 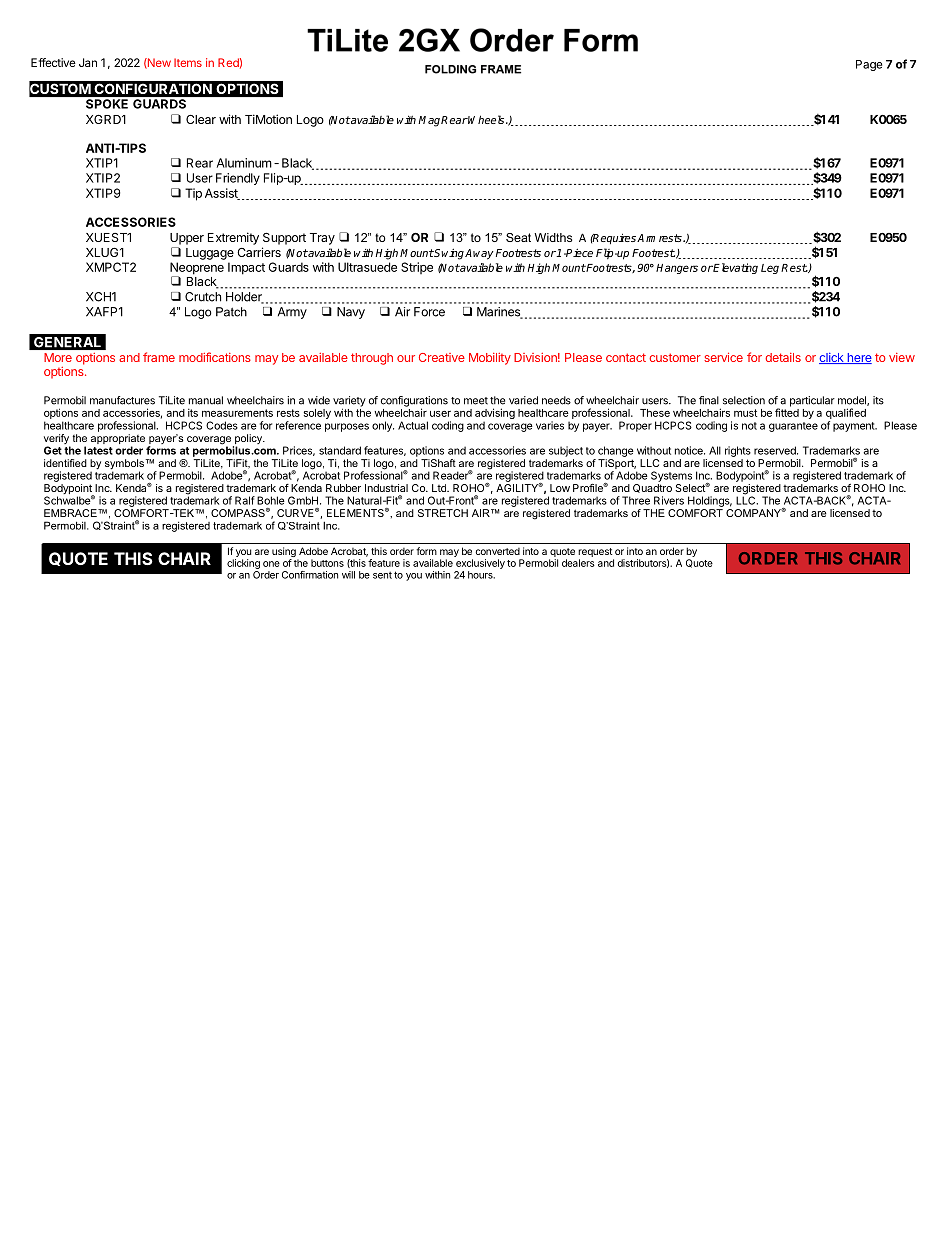 What do you see at coordinates (499, 313) in the page?
I see `Marines` at bounding box center [499, 313].
